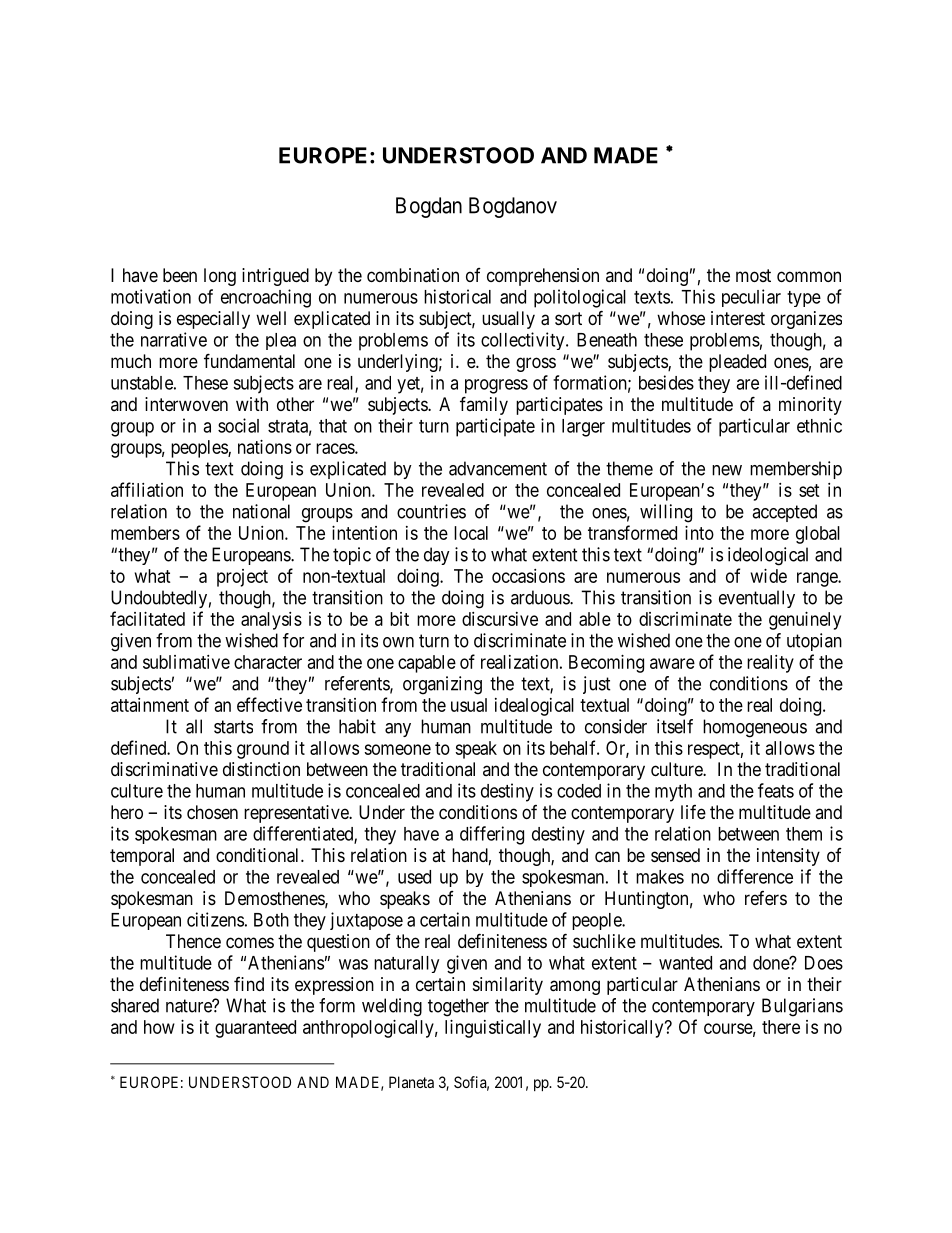 The image size is (952, 1233). I want to click on life, so click(693, 812).
